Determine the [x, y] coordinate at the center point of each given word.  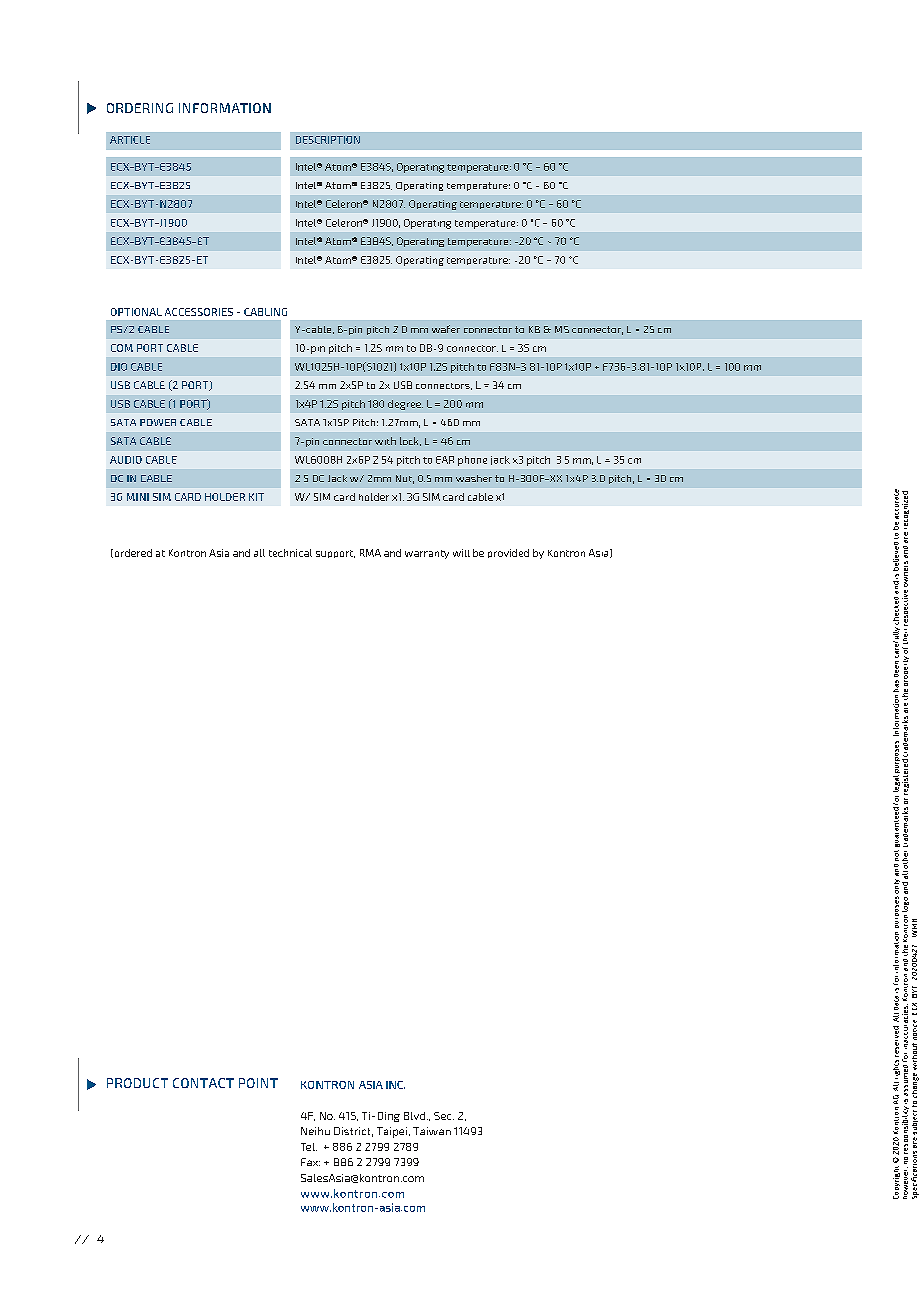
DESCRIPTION [328, 140]
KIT [256, 497]
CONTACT [203, 1083]
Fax [310, 1162]
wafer [446, 329]
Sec [444, 1116]
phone [472, 461]
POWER [158, 422]
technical [290, 553]
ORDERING [140, 108]
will [461, 553]
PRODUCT [137, 1083]
